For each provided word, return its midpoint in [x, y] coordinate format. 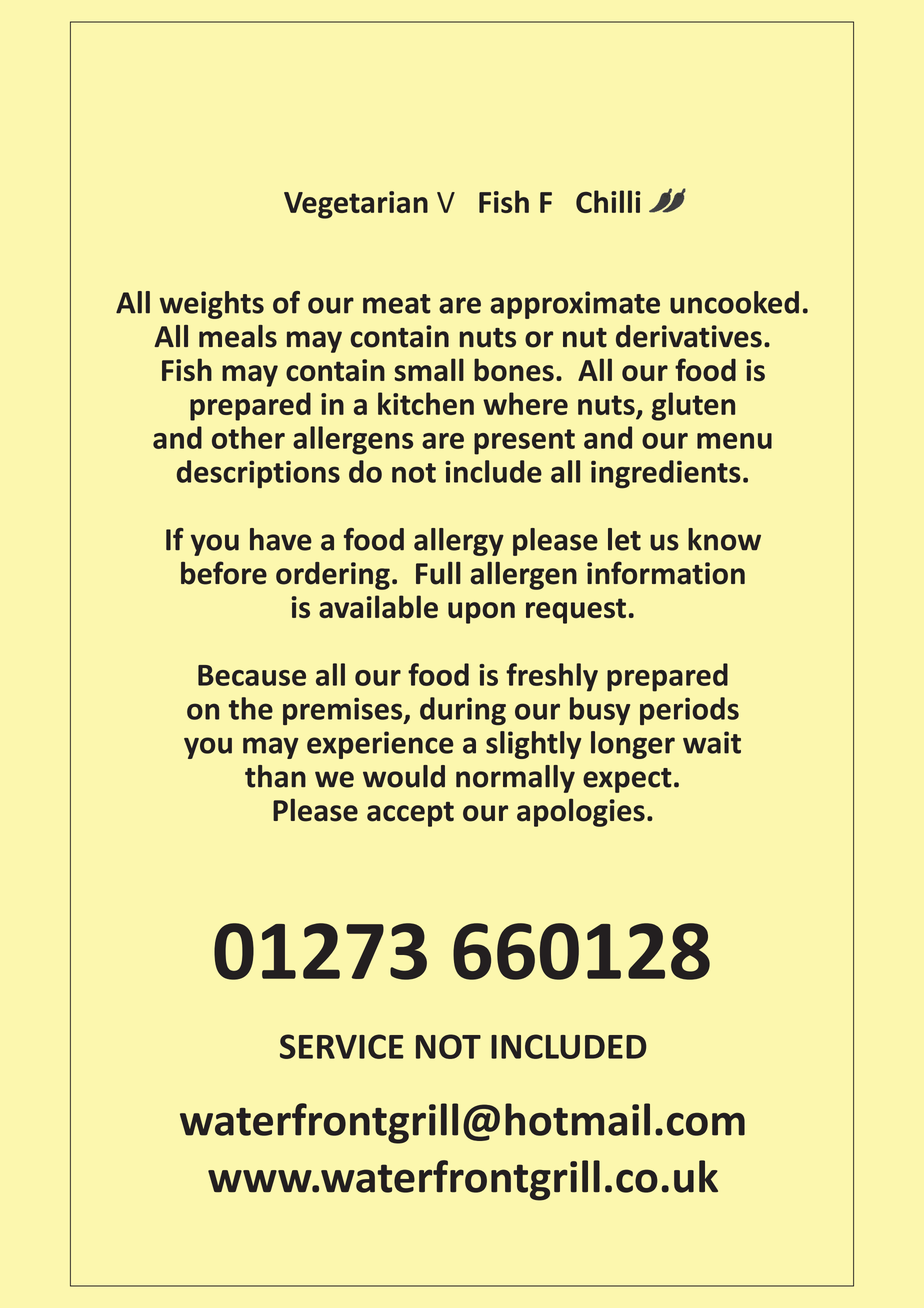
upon [481, 613]
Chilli [608, 201]
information [666, 573]
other [248, 437]
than [275, 776]
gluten [693, 406]
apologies [581, 812]
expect [627, 780]
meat [397, 304]
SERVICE [342, 1046]
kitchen [426, 403]
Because [252, 675]
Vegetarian [356, 205]
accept [410, 814]
